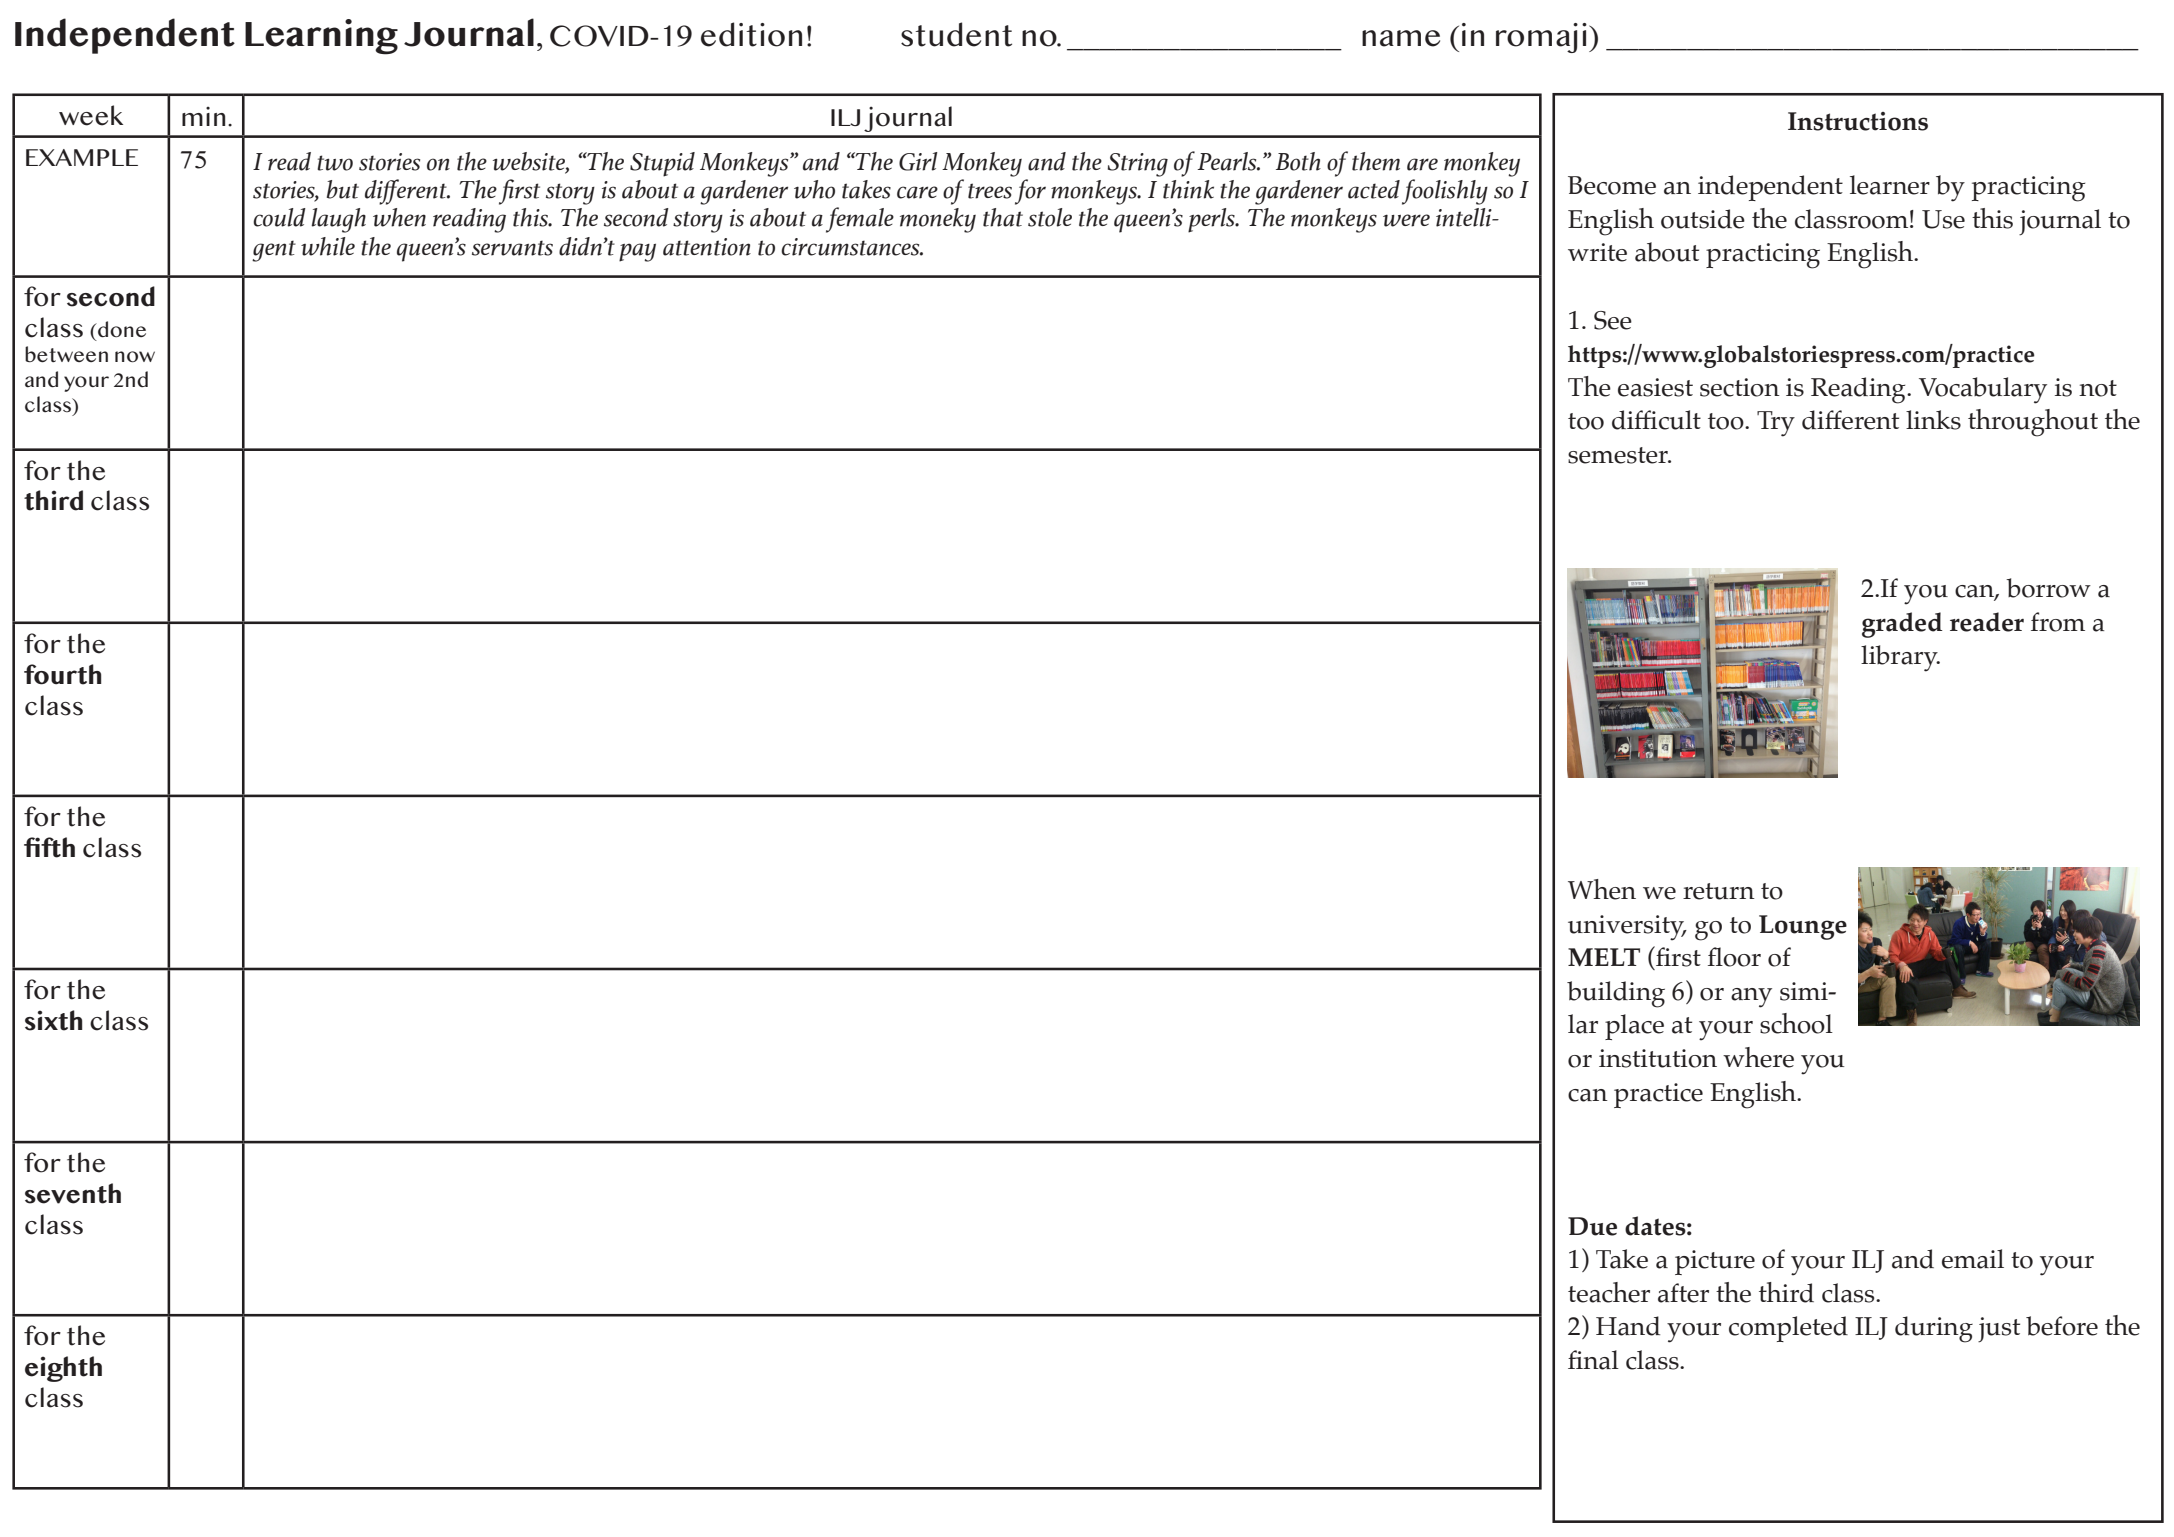 This screenshot has width=2174, height=1537. Describe the element at coordinates (1858, 121) in the screenshot. I see `Instructions` at that location.
